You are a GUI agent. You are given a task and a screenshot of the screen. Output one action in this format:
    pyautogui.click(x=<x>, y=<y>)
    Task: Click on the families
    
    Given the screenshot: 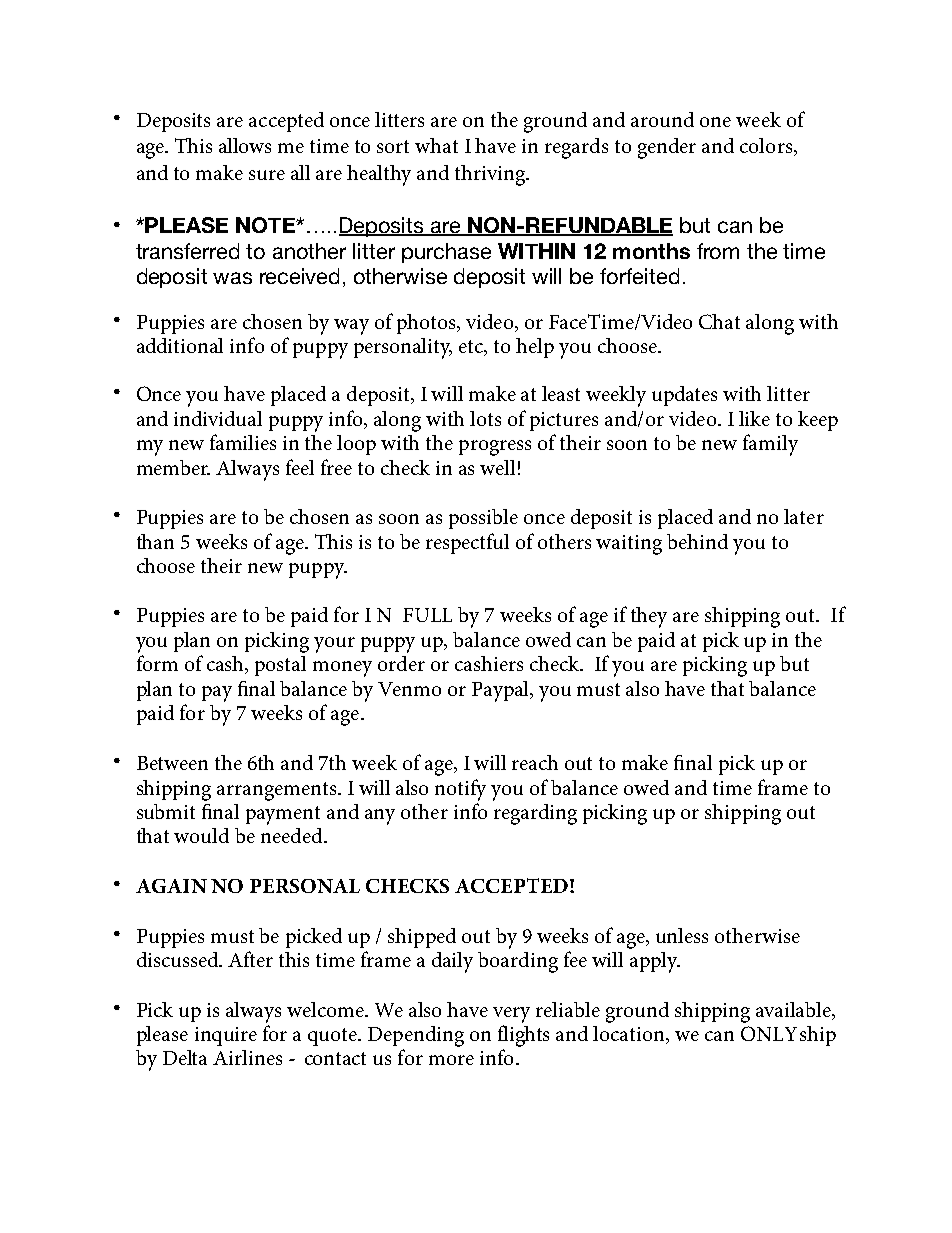 What is the action you would take?
    pyautogui.click(x=243, y=442)
